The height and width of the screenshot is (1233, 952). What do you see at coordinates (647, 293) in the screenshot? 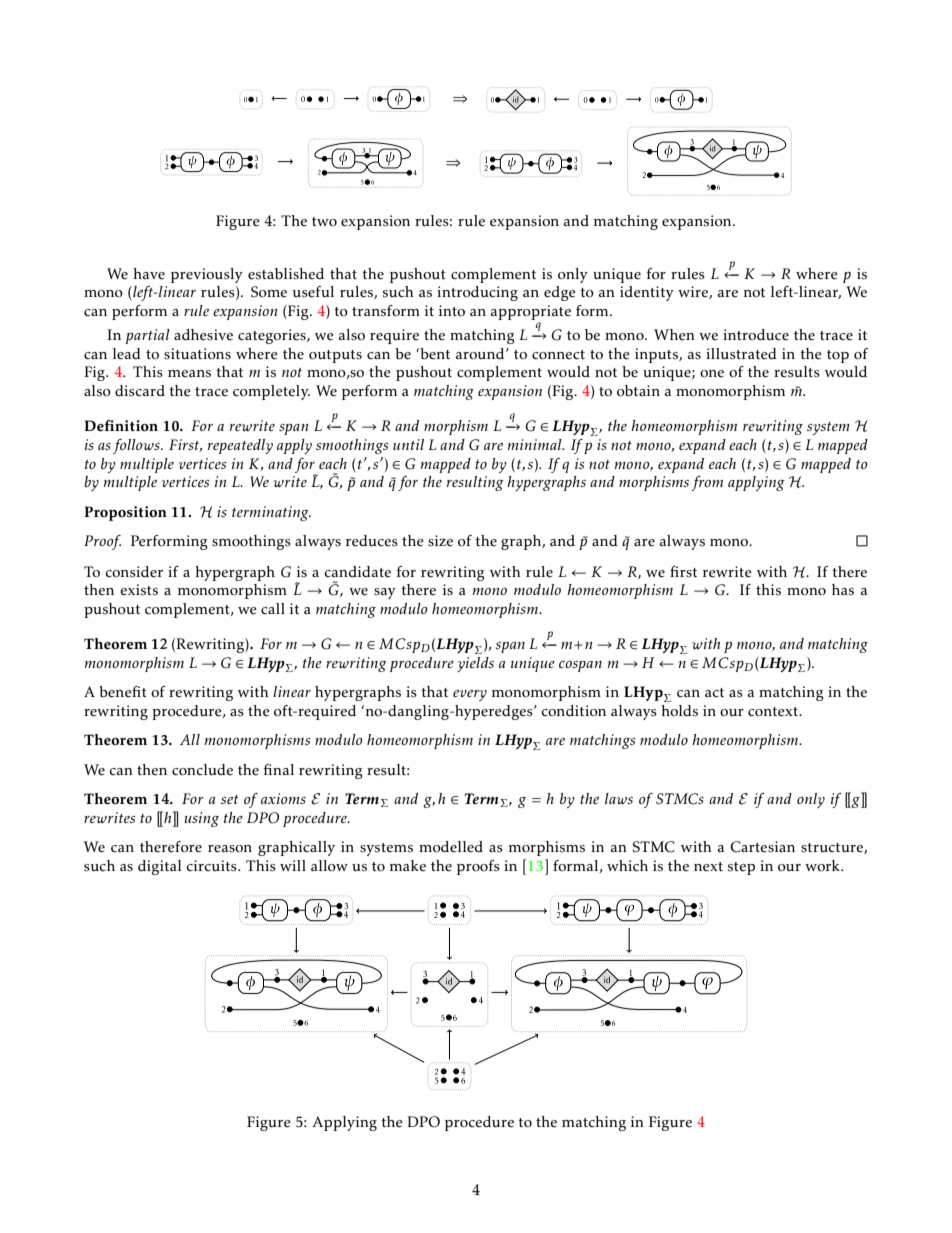
I see `identity` at bounding box center [647, 293].
